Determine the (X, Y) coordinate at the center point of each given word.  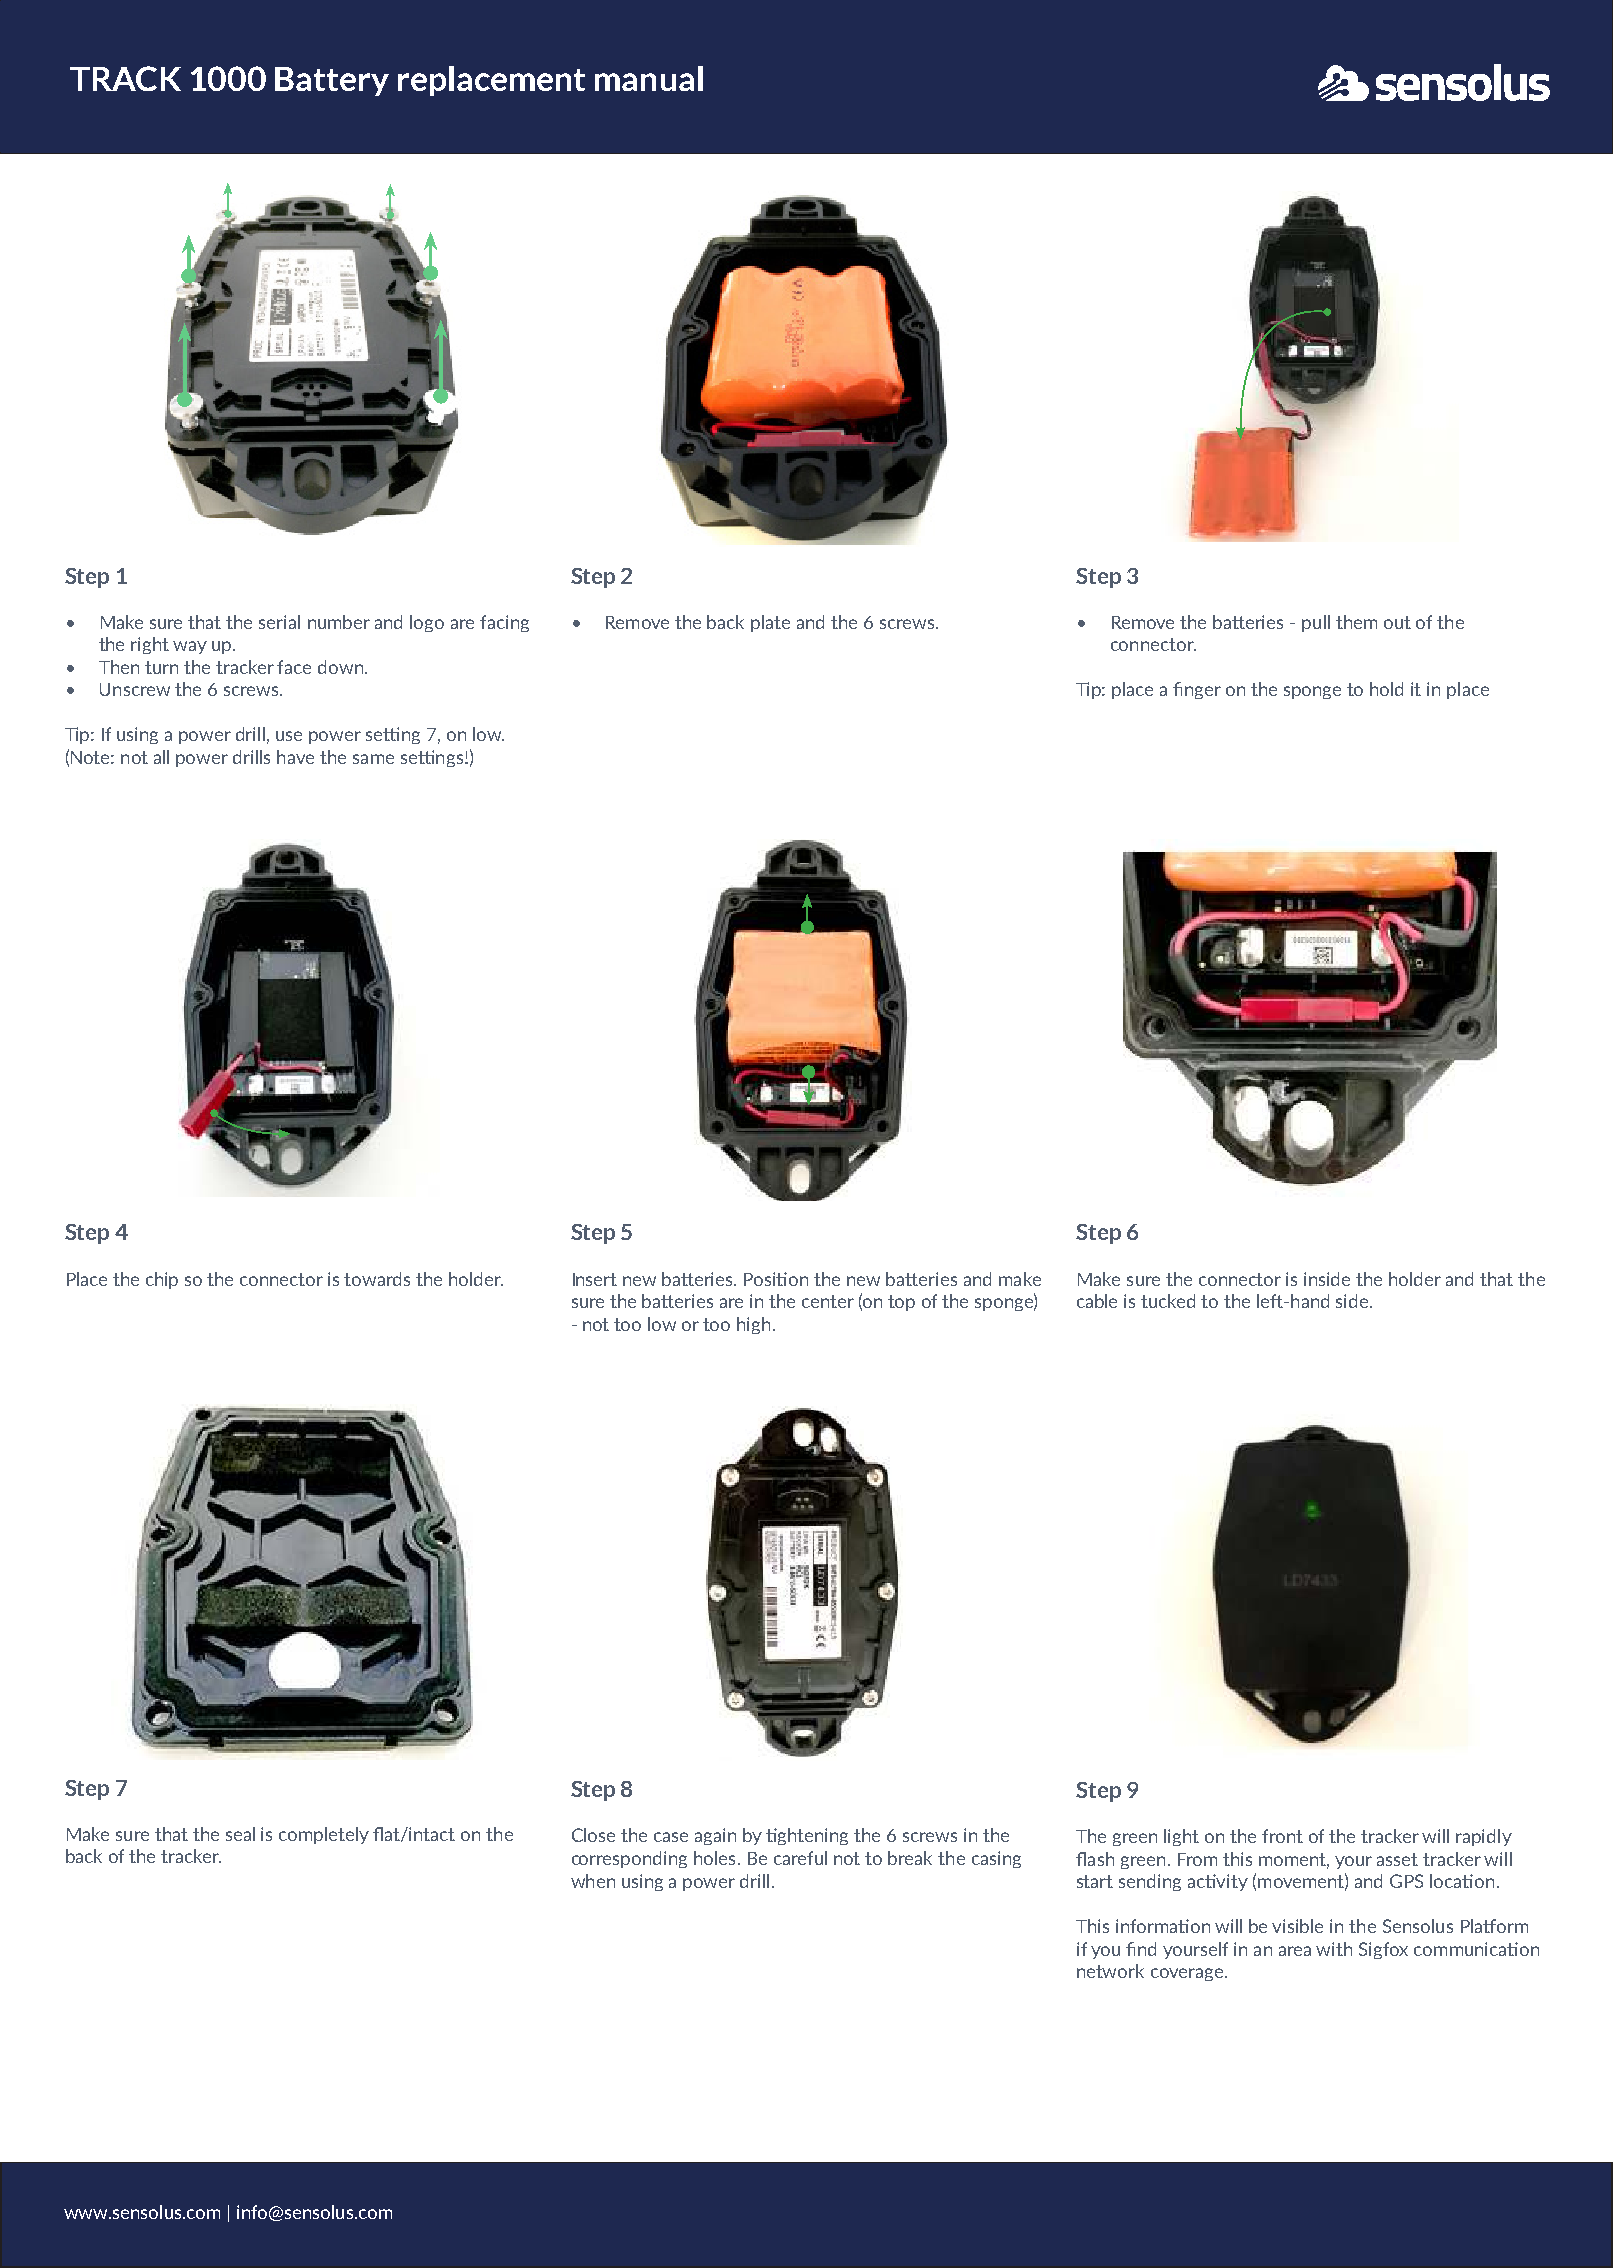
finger (1197, 690)
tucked (1168, 1301)
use (289, 736)
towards (377, 1279)
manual (649, 78)
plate (770, 623)
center (828, 1301)
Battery (332, 81)
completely (324, 1835)
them (1356, 622)
